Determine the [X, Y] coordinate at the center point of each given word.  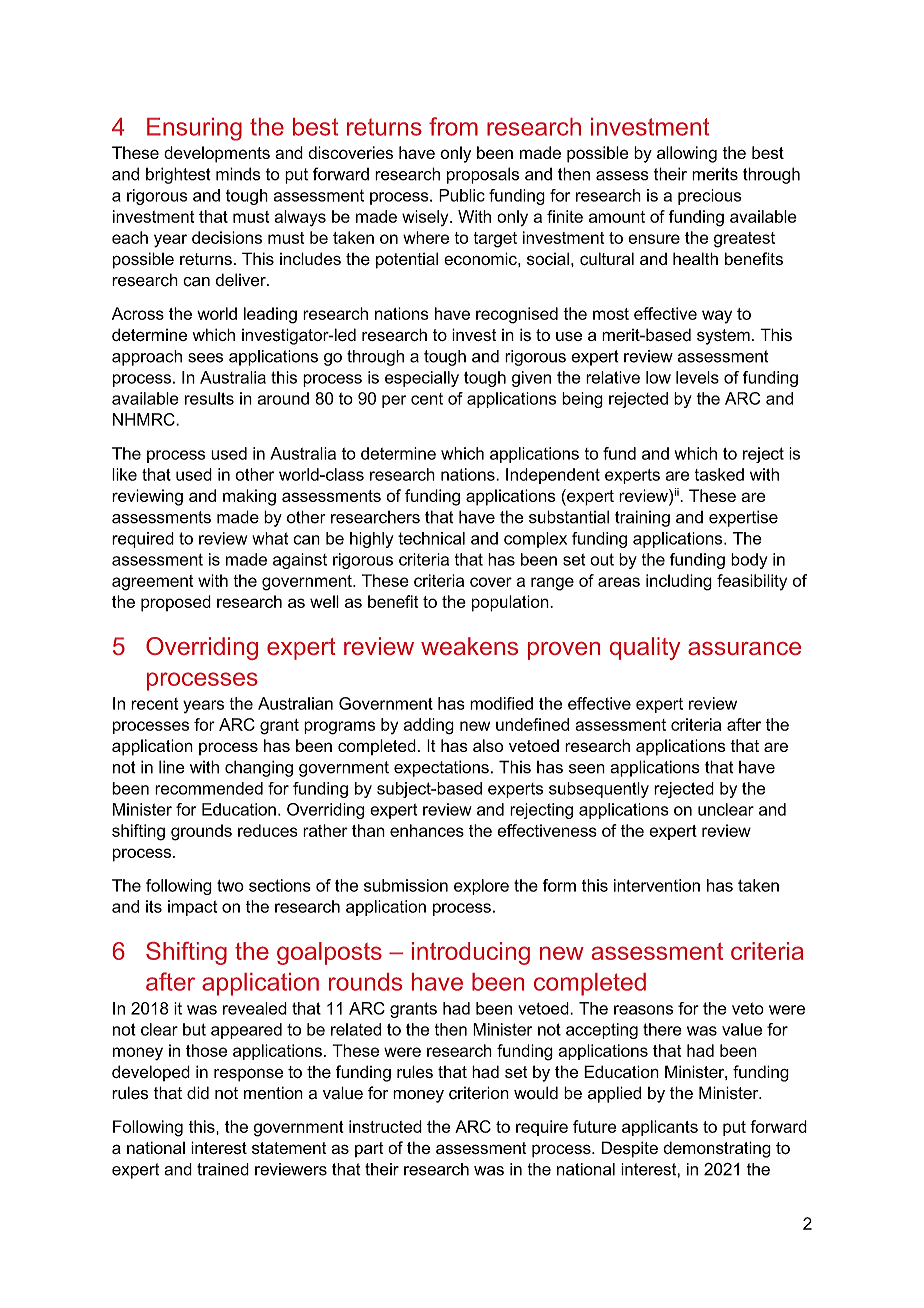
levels [697, 377]
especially [422, 379]
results [209, 398]
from [453, 126]
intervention [657, 885]
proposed [176, 603]
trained [223, 1169]
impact [192, 908]
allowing [687, 154]
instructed [385, 1126]
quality [645, 648]
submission [406, 885]
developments [217, 154]
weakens [469, 646]
